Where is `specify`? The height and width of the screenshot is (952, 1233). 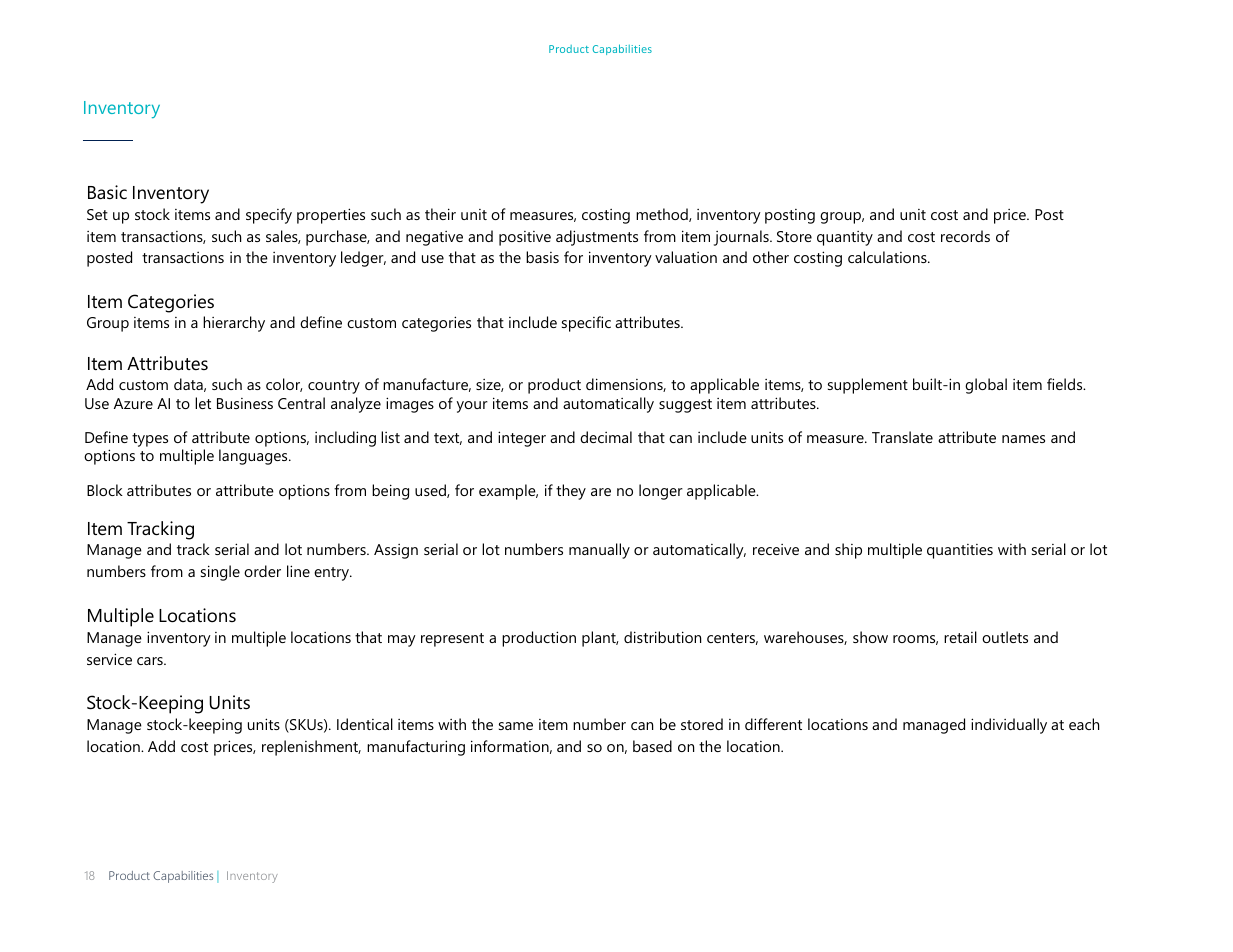 specify is located at coordinates (269, 216).
